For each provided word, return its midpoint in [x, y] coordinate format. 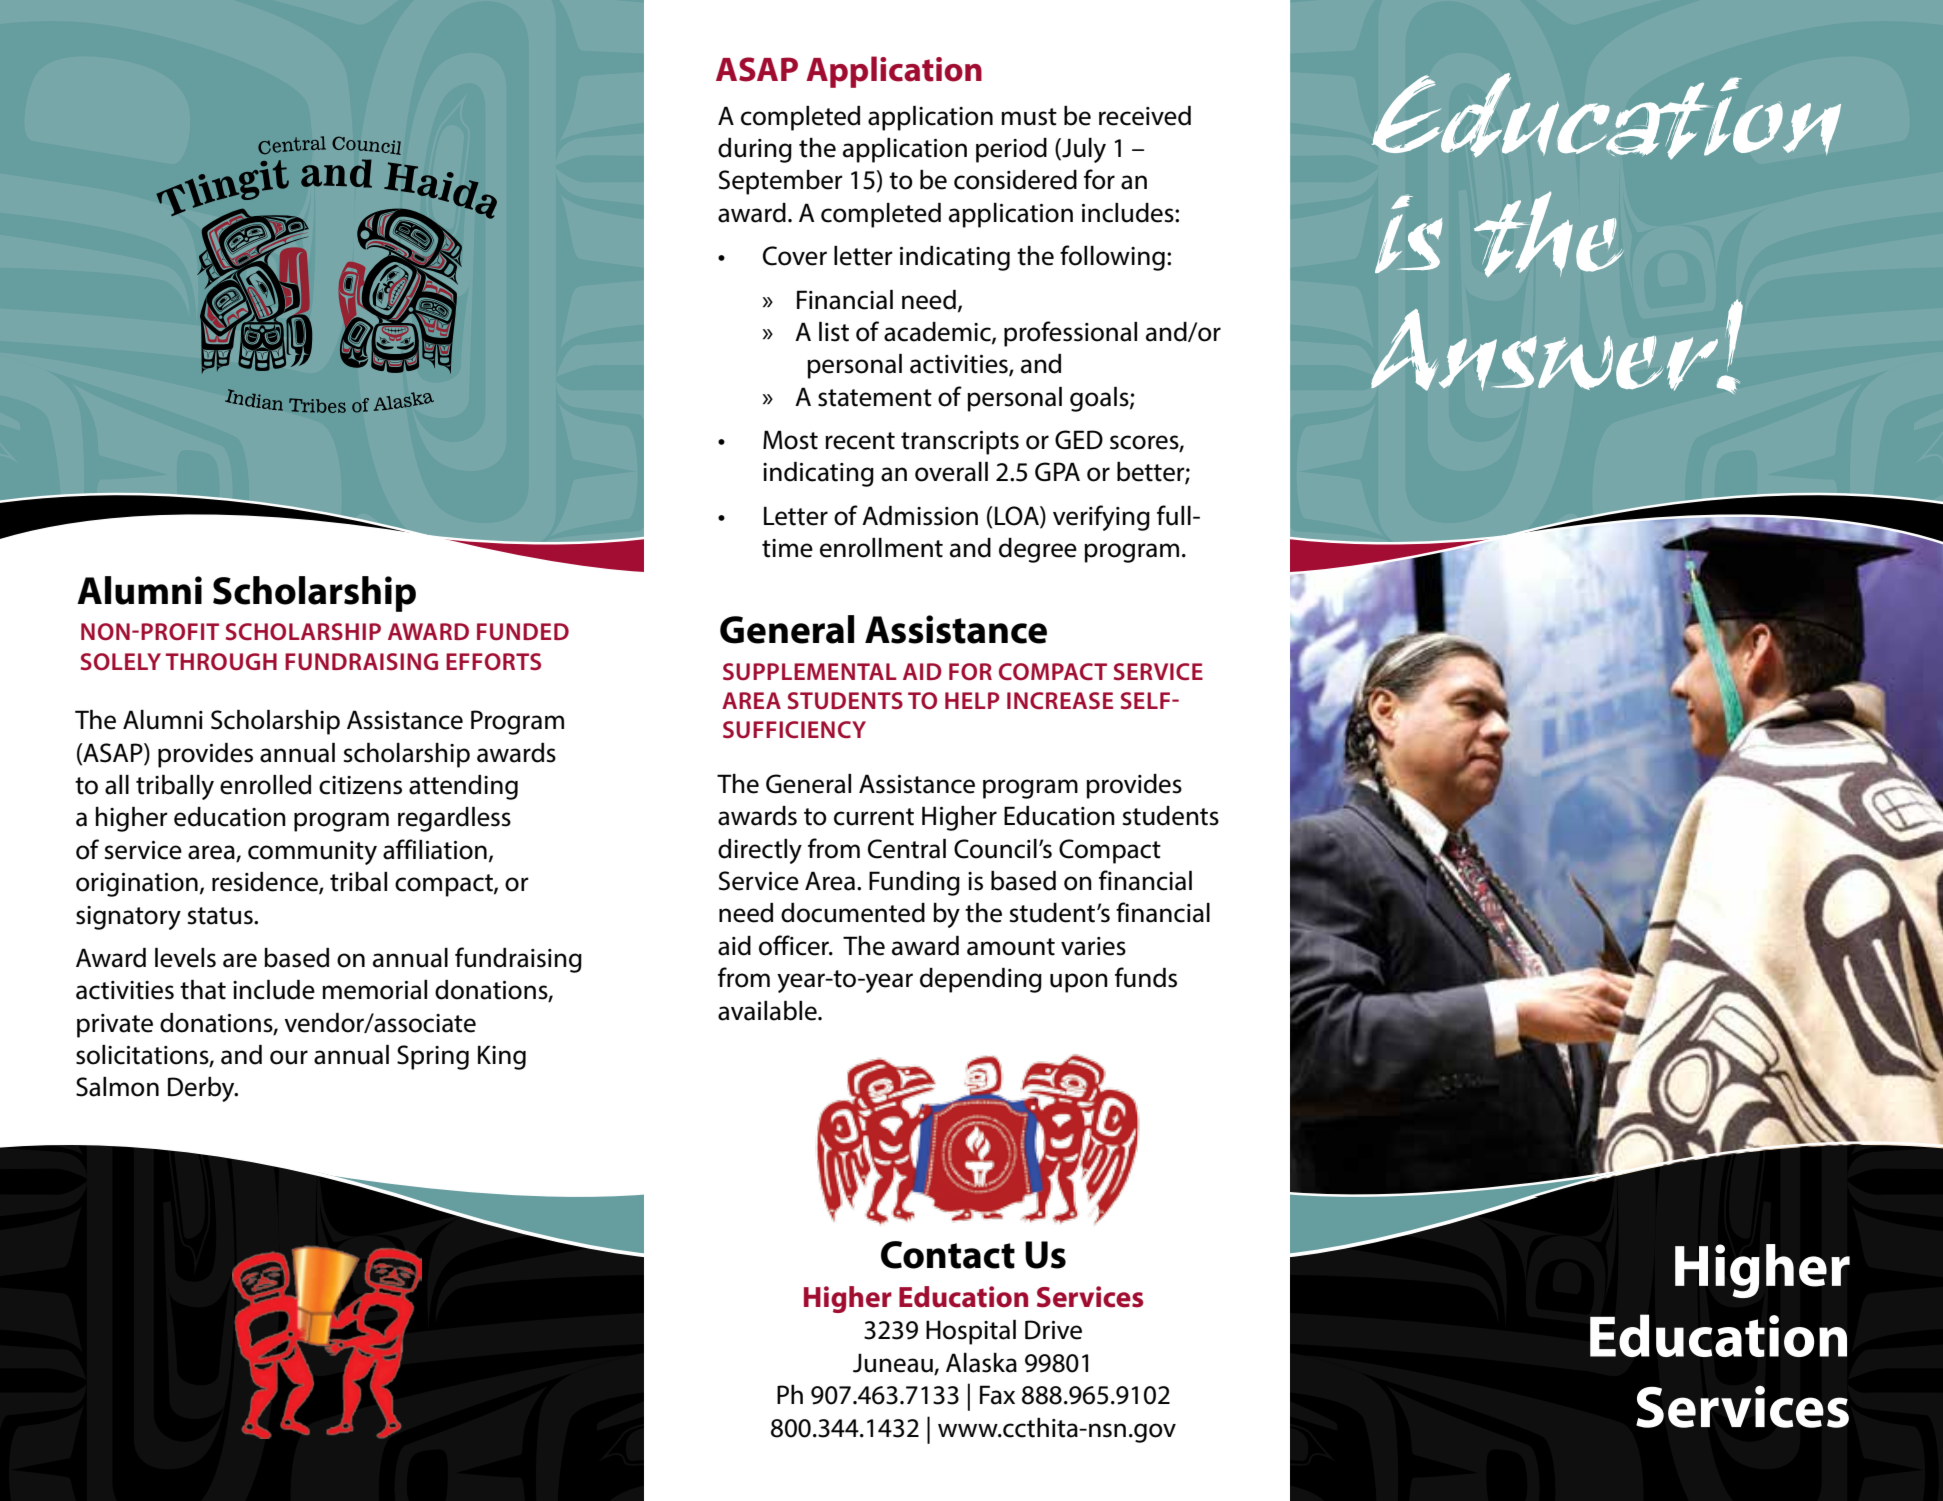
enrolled [265, 785]
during [755, 150]
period [1011, 150]
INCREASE [1060, 700]
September [781, 182]
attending [463, 787]
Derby [202, 1089]
